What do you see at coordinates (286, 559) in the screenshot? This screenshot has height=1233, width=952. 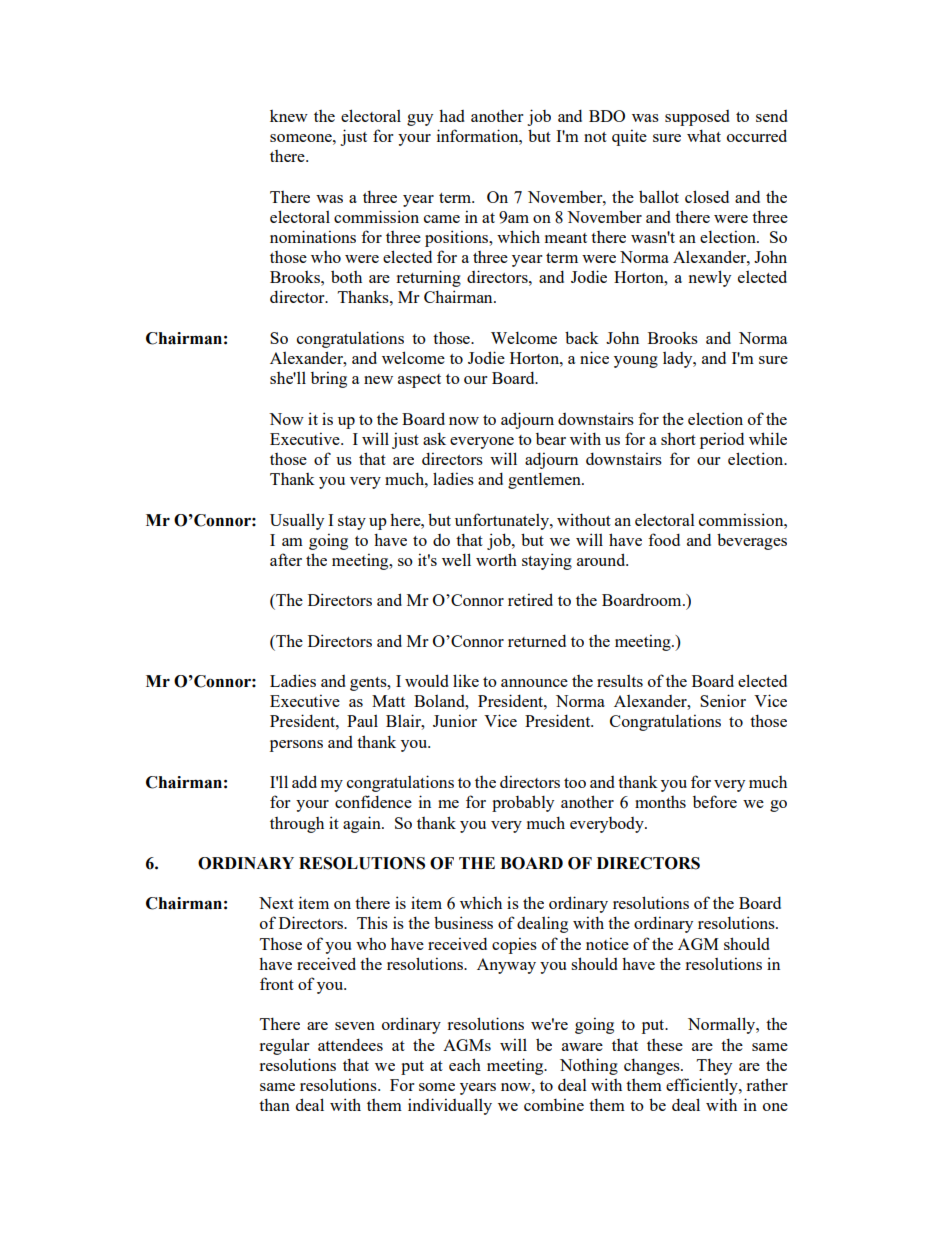 I see `after` at bounding box center [286, 559].
